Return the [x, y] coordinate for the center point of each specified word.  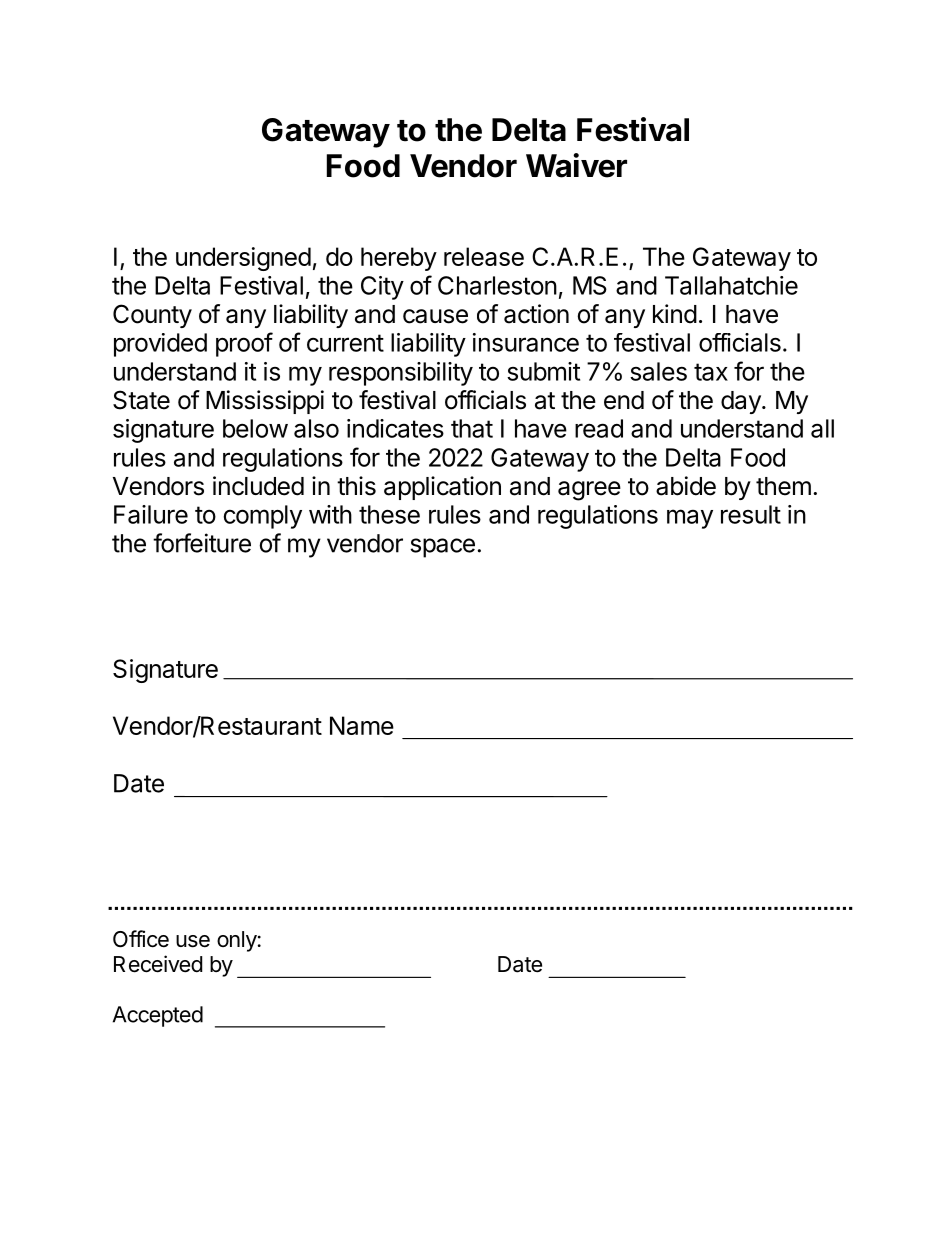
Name [362, 725]
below [255, 428]
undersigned [243, 259]
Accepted [158, 1016]
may [690, 519]
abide [686, 486]
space [442, 548]
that [472, 428]
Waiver [576, 165]
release [484, 256]
